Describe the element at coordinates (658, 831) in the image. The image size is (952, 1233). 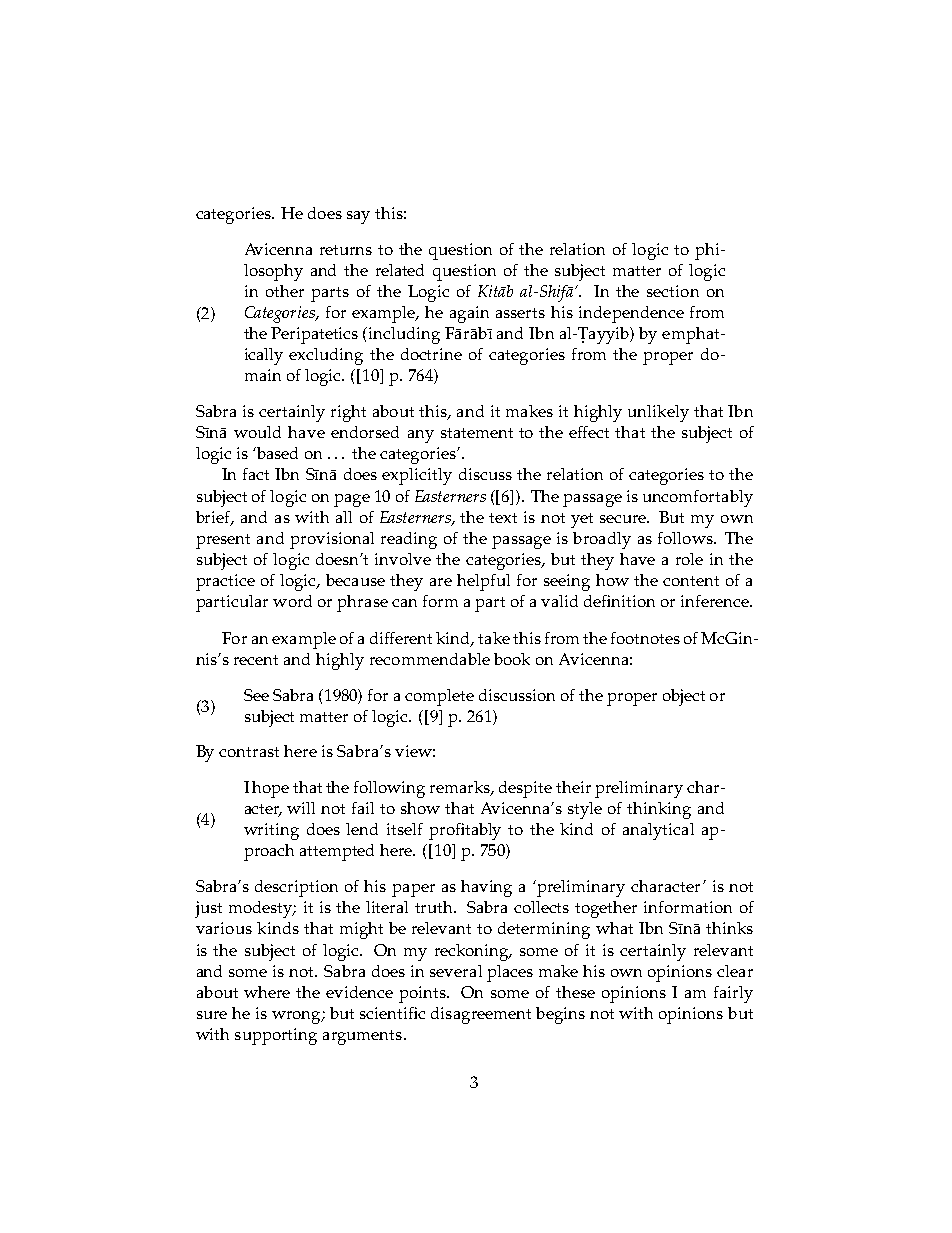
I see `analytical` at that location.
